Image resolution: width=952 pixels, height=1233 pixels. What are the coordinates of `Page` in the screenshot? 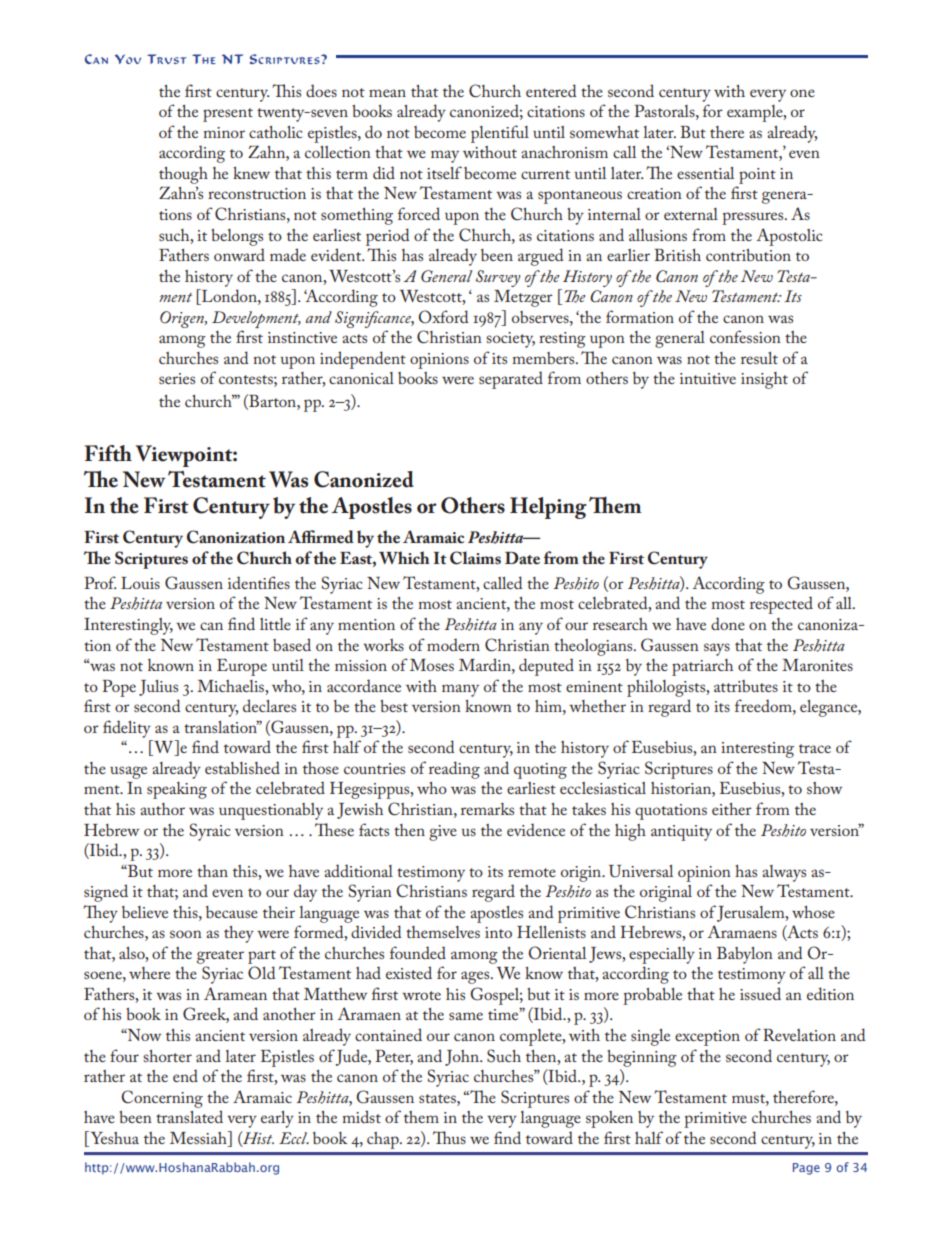 It's located at (806, 1169).
